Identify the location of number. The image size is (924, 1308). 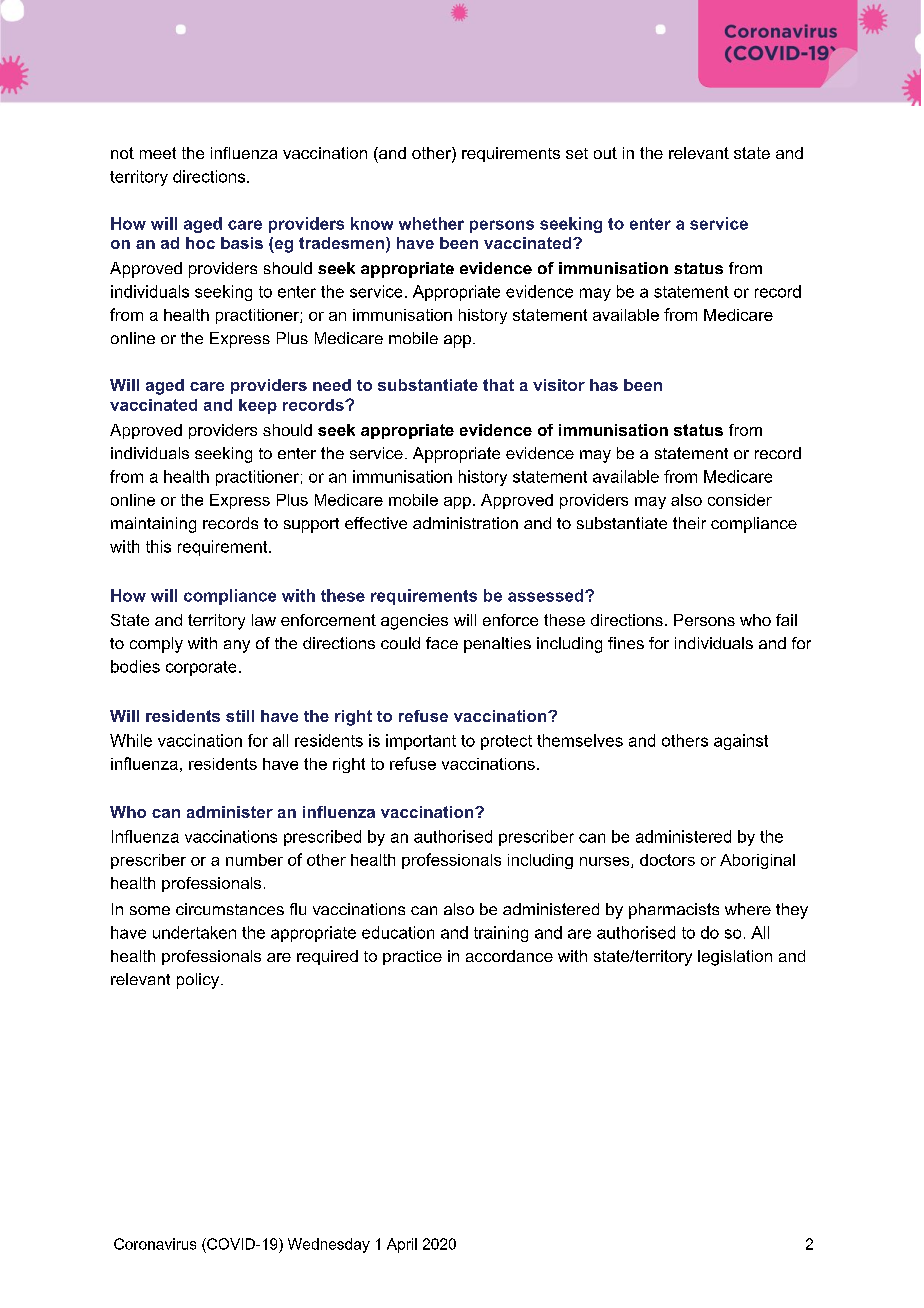
(254, 860).
